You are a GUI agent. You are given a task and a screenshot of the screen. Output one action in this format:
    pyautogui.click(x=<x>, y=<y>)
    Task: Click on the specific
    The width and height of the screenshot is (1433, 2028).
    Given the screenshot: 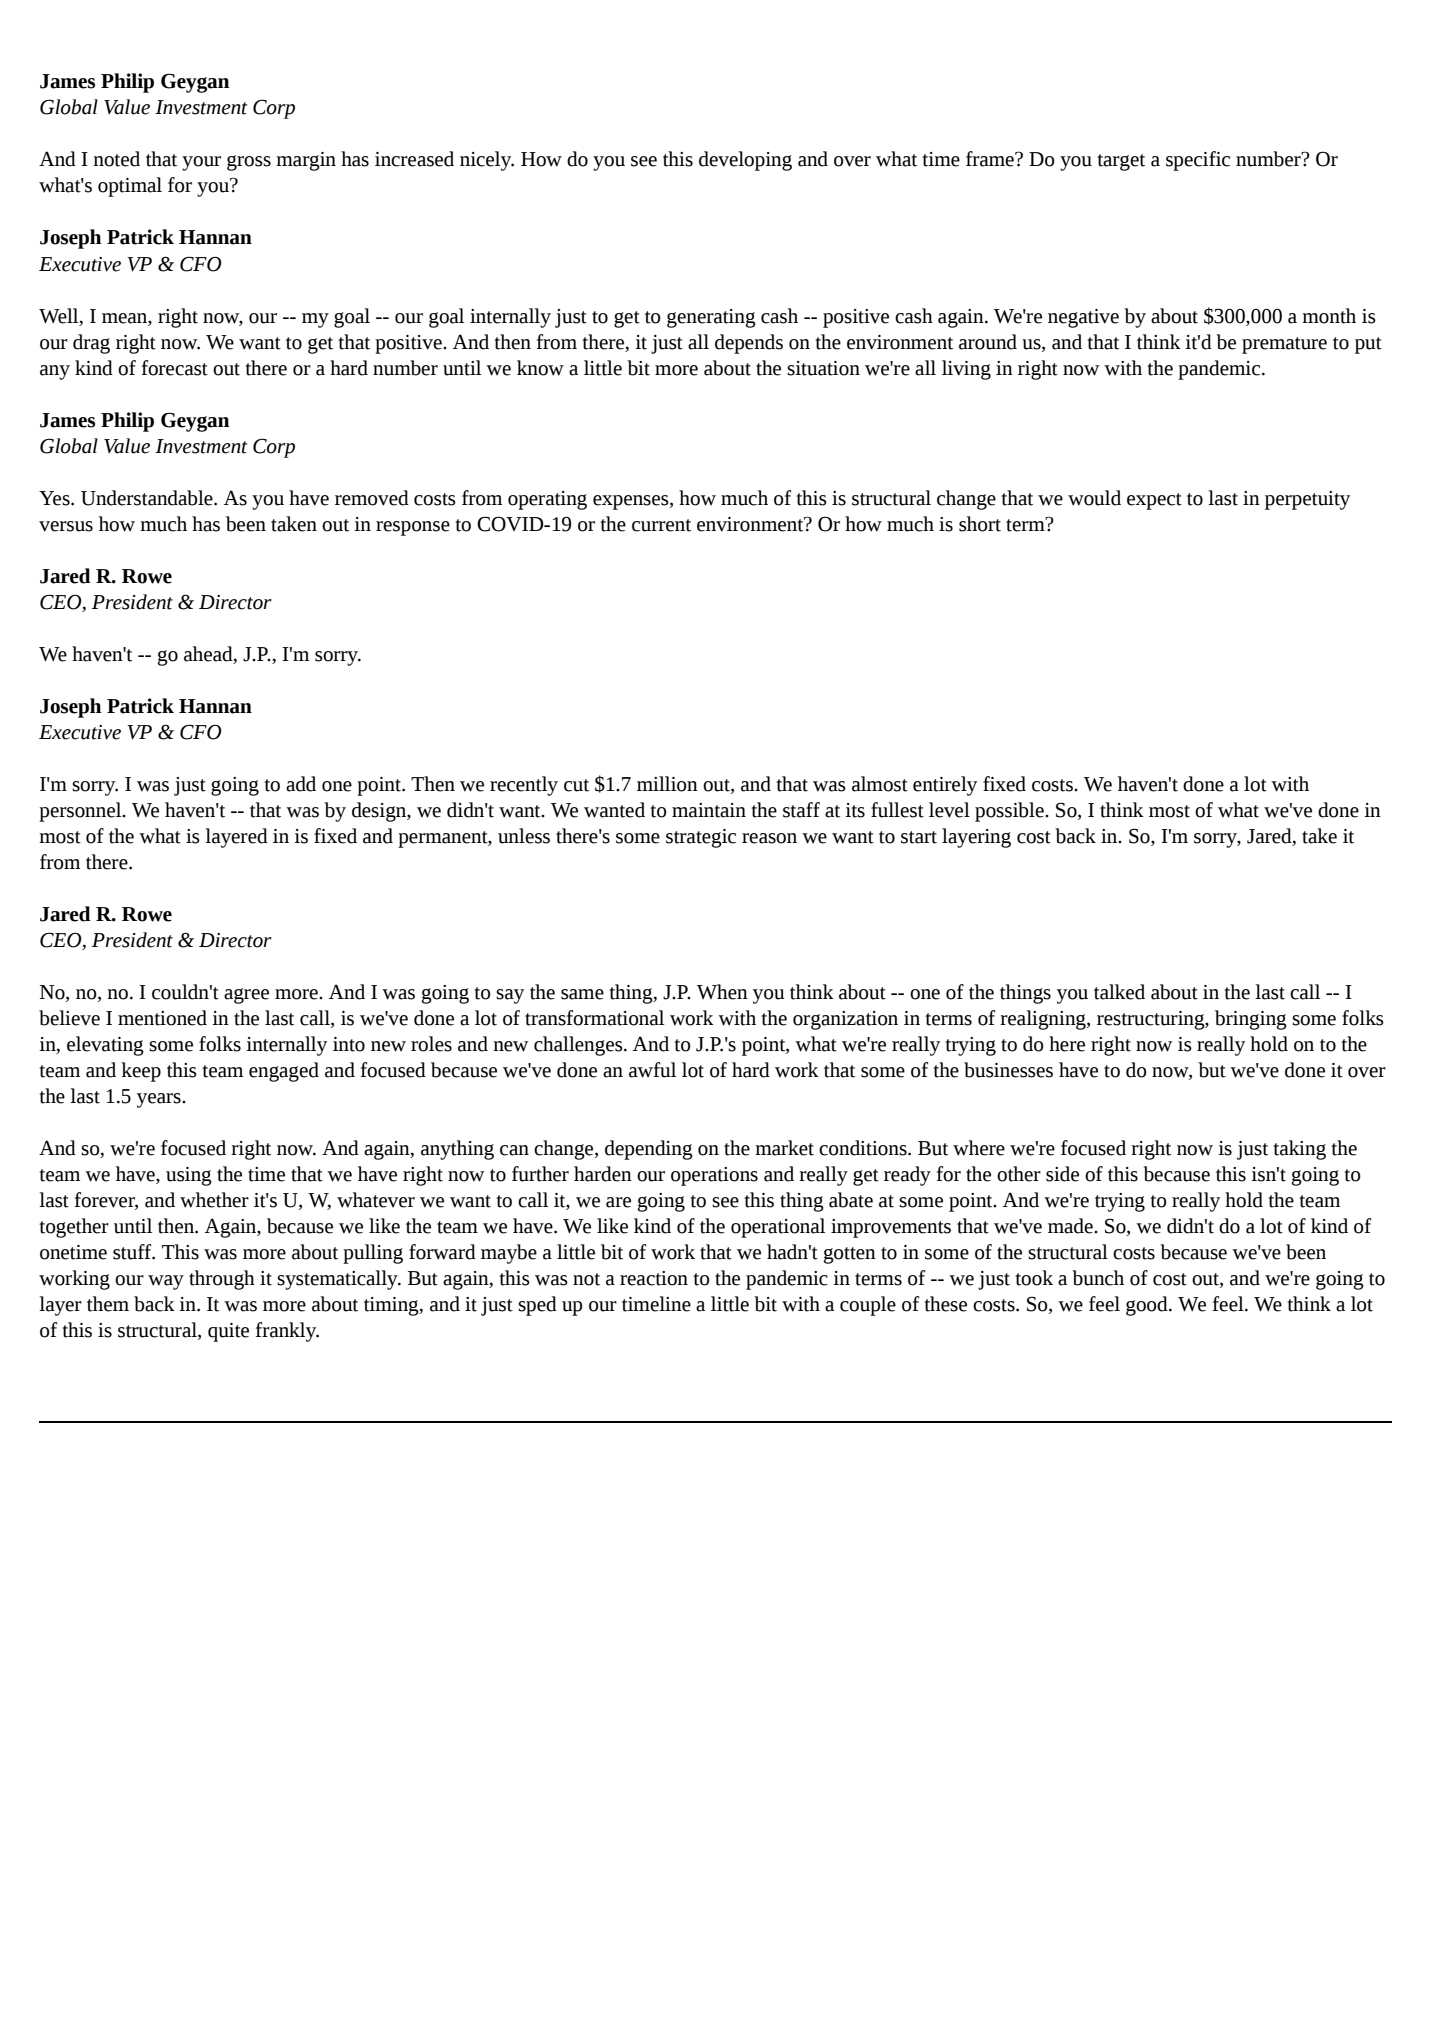 What is the action you would take?
    pyautogui.click(x=1198, y=161)
